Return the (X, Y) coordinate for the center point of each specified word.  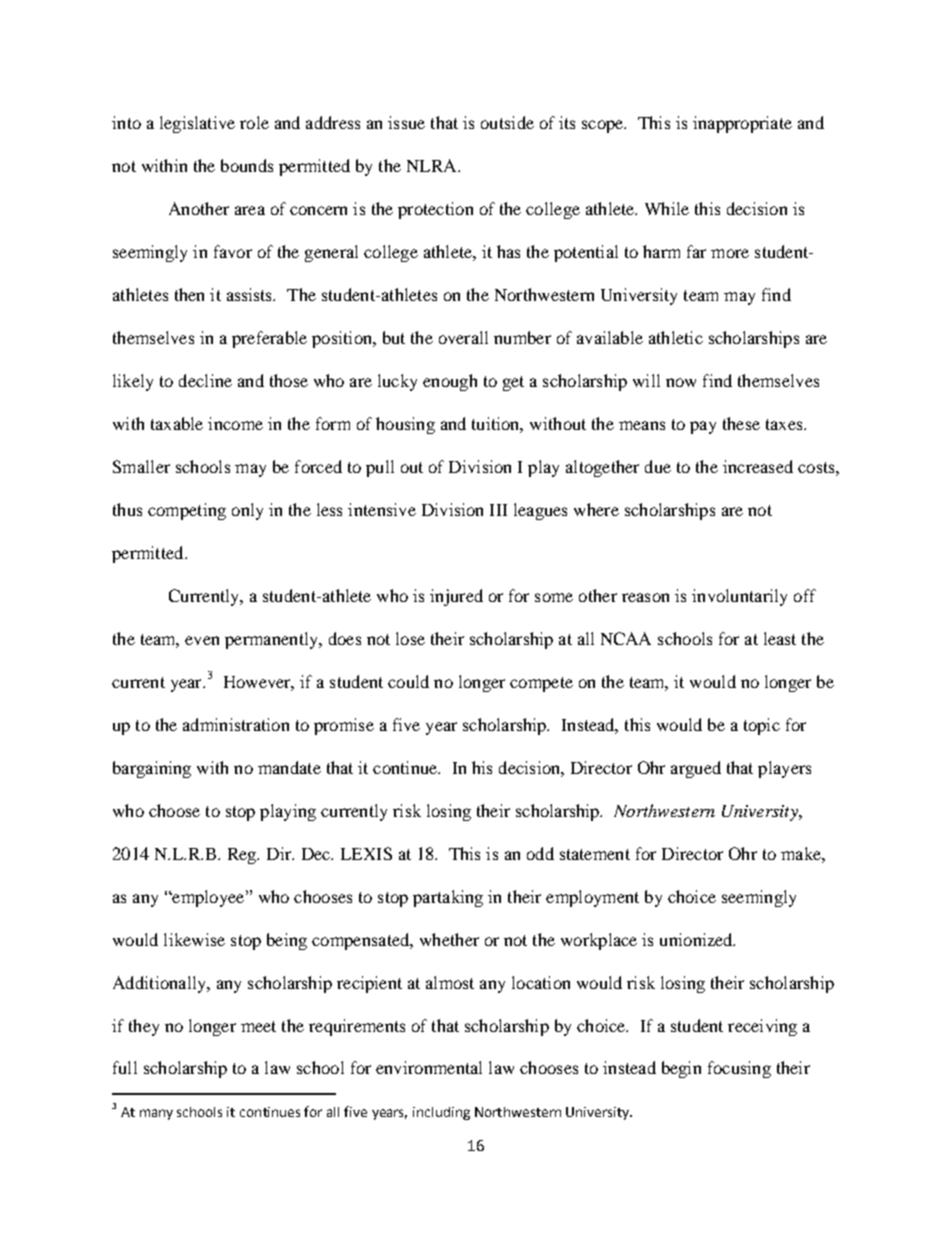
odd (540, 853)
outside (507, 122)
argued (696, 769)
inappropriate (742, 124)
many (156, 1114)
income (235, 423)
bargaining (152, 769)
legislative (197, 124)
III (498, 510)
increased (758, 466)
